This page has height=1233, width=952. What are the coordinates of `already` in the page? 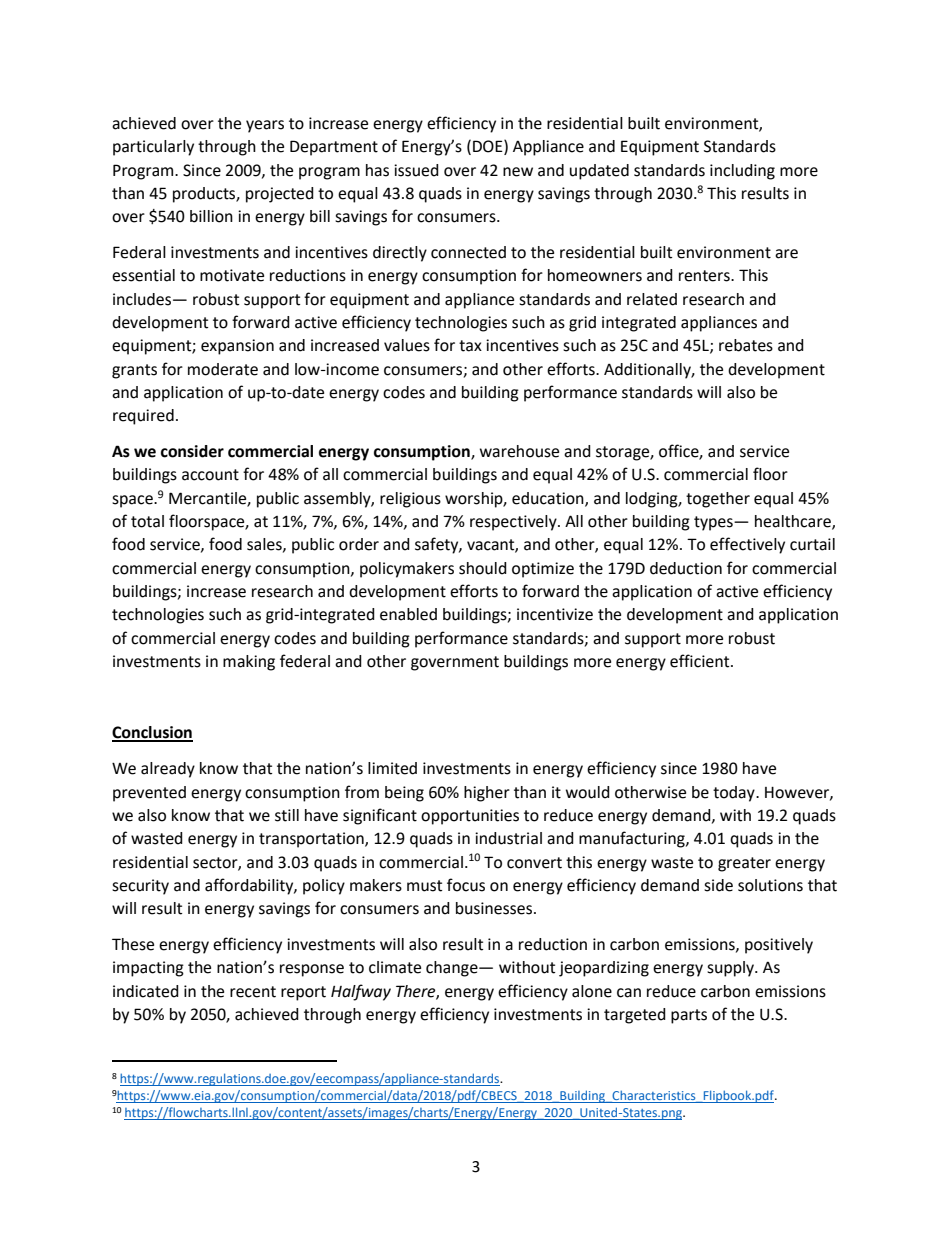 It's located at (168, 770).
